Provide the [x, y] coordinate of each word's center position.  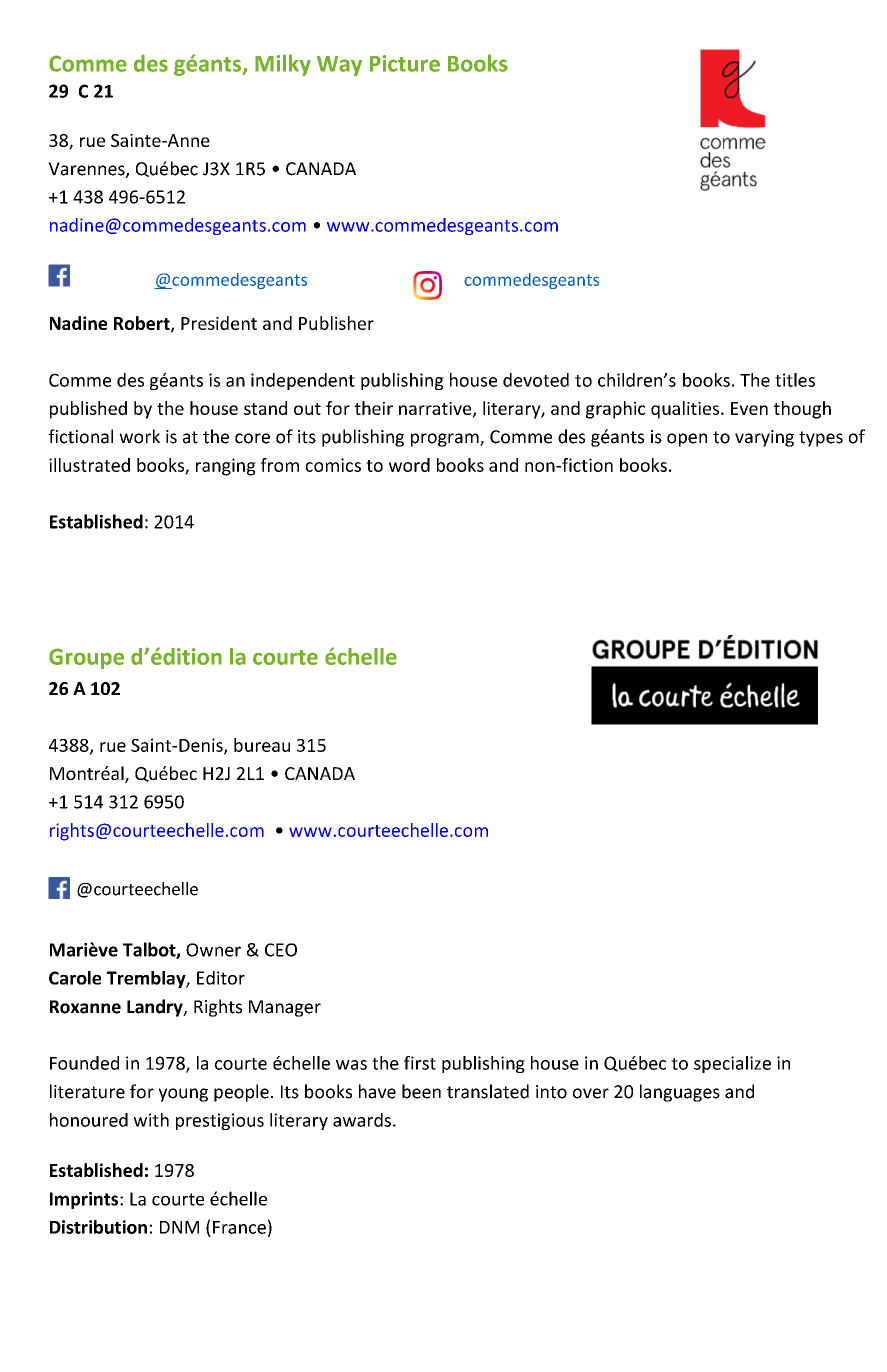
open [687, 440]
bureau [262, 745]
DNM [179, 1227]
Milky [283, 65]
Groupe [86, 658]
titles [795, 380]
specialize [732, 1064]
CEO [281, 950]
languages [680, 1093]
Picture [405, 63]
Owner [213, 950]
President [219, 323]
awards [362, 1120]
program [446, 440]
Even [749, 408]
